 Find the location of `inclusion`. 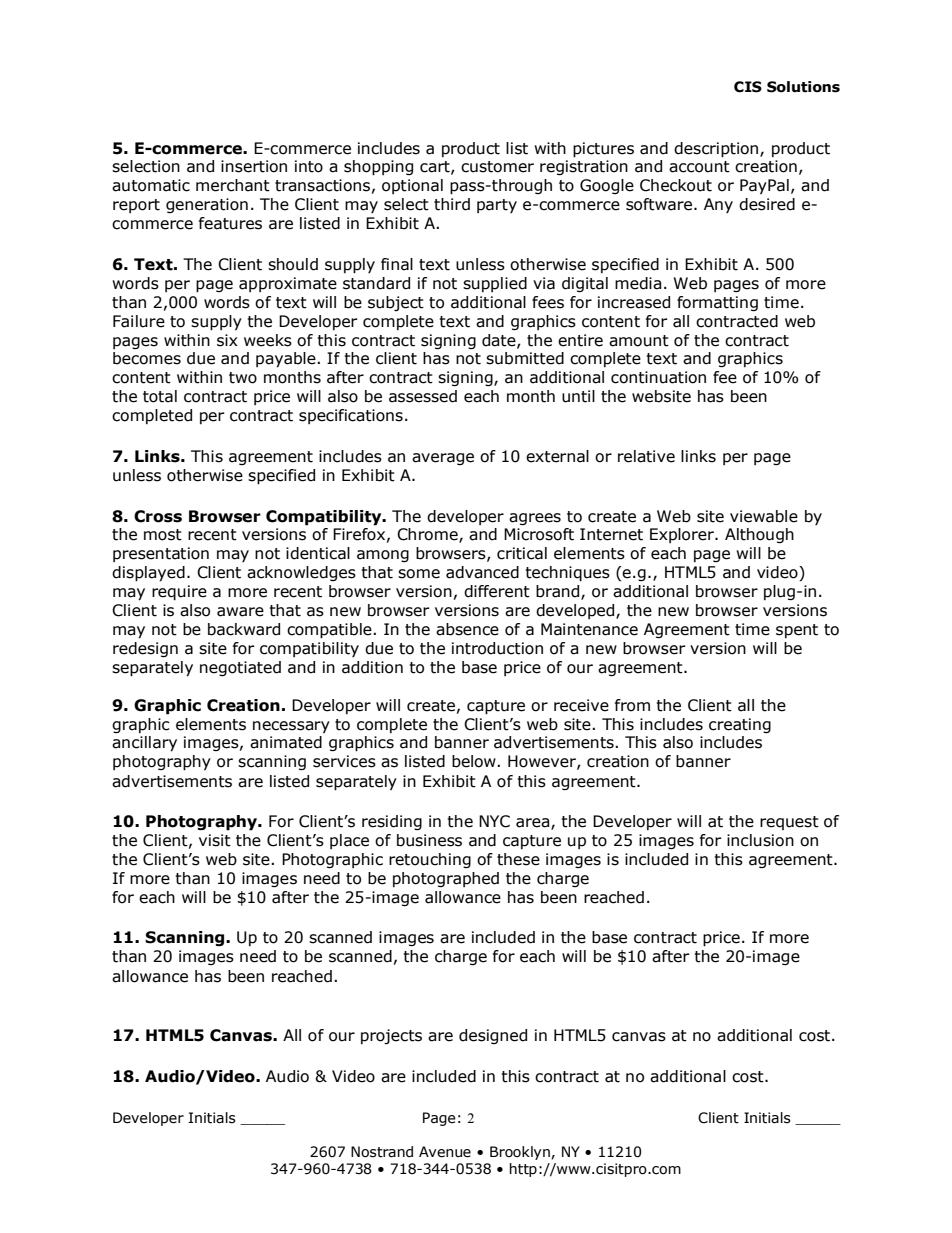

inclusion is located at coordinates (760, 840).
